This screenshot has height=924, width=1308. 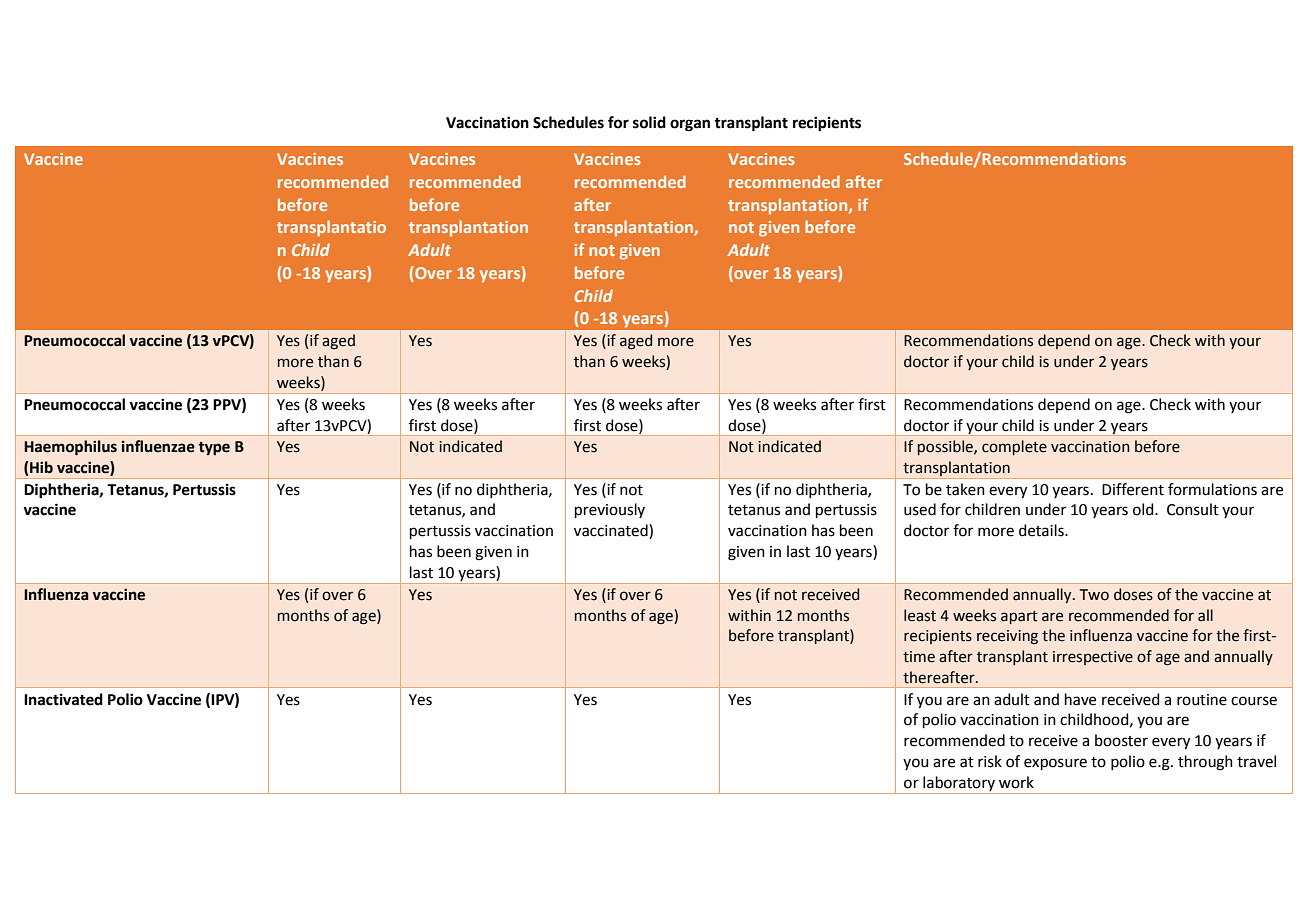 I want to click on Different, so click(x=1133, y=489).
